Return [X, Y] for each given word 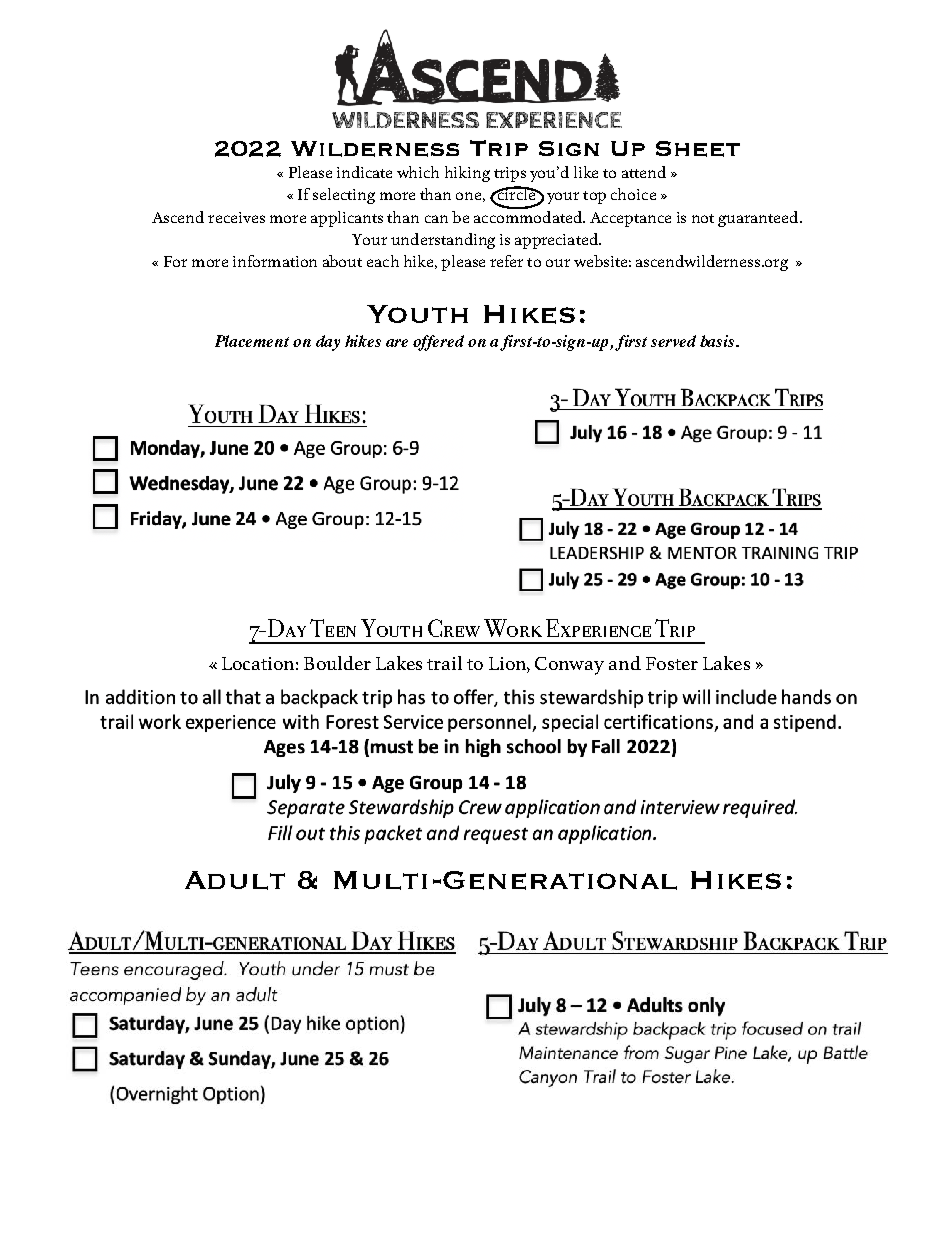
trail [444, 663]
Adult [235, 880]
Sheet [698, 149]
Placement [252, 341]
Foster [672, 663]
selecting [344, 196]
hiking [467, 174]
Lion [508, 663]
